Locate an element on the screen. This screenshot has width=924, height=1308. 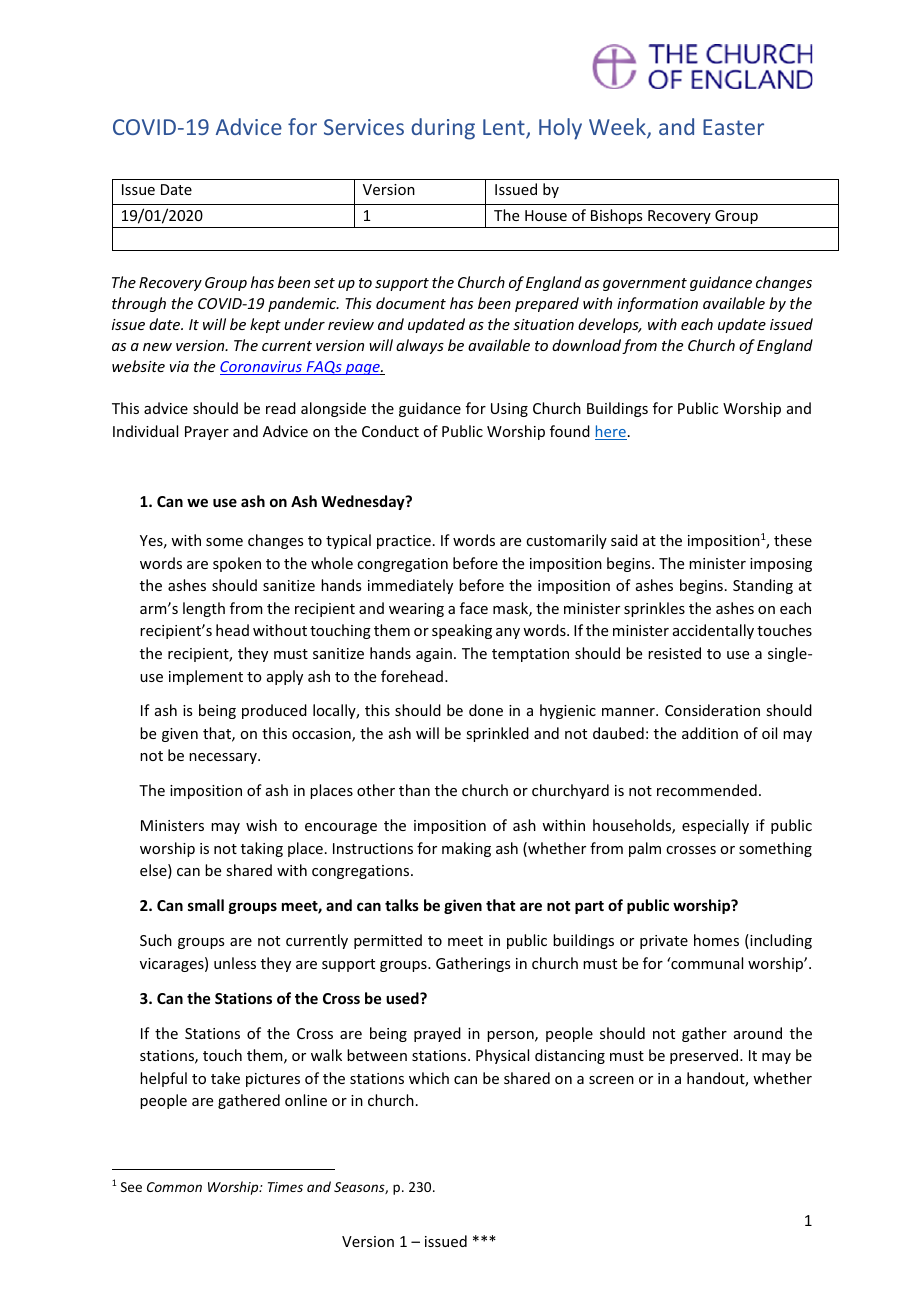
information is located at coordinates (657, 304).
